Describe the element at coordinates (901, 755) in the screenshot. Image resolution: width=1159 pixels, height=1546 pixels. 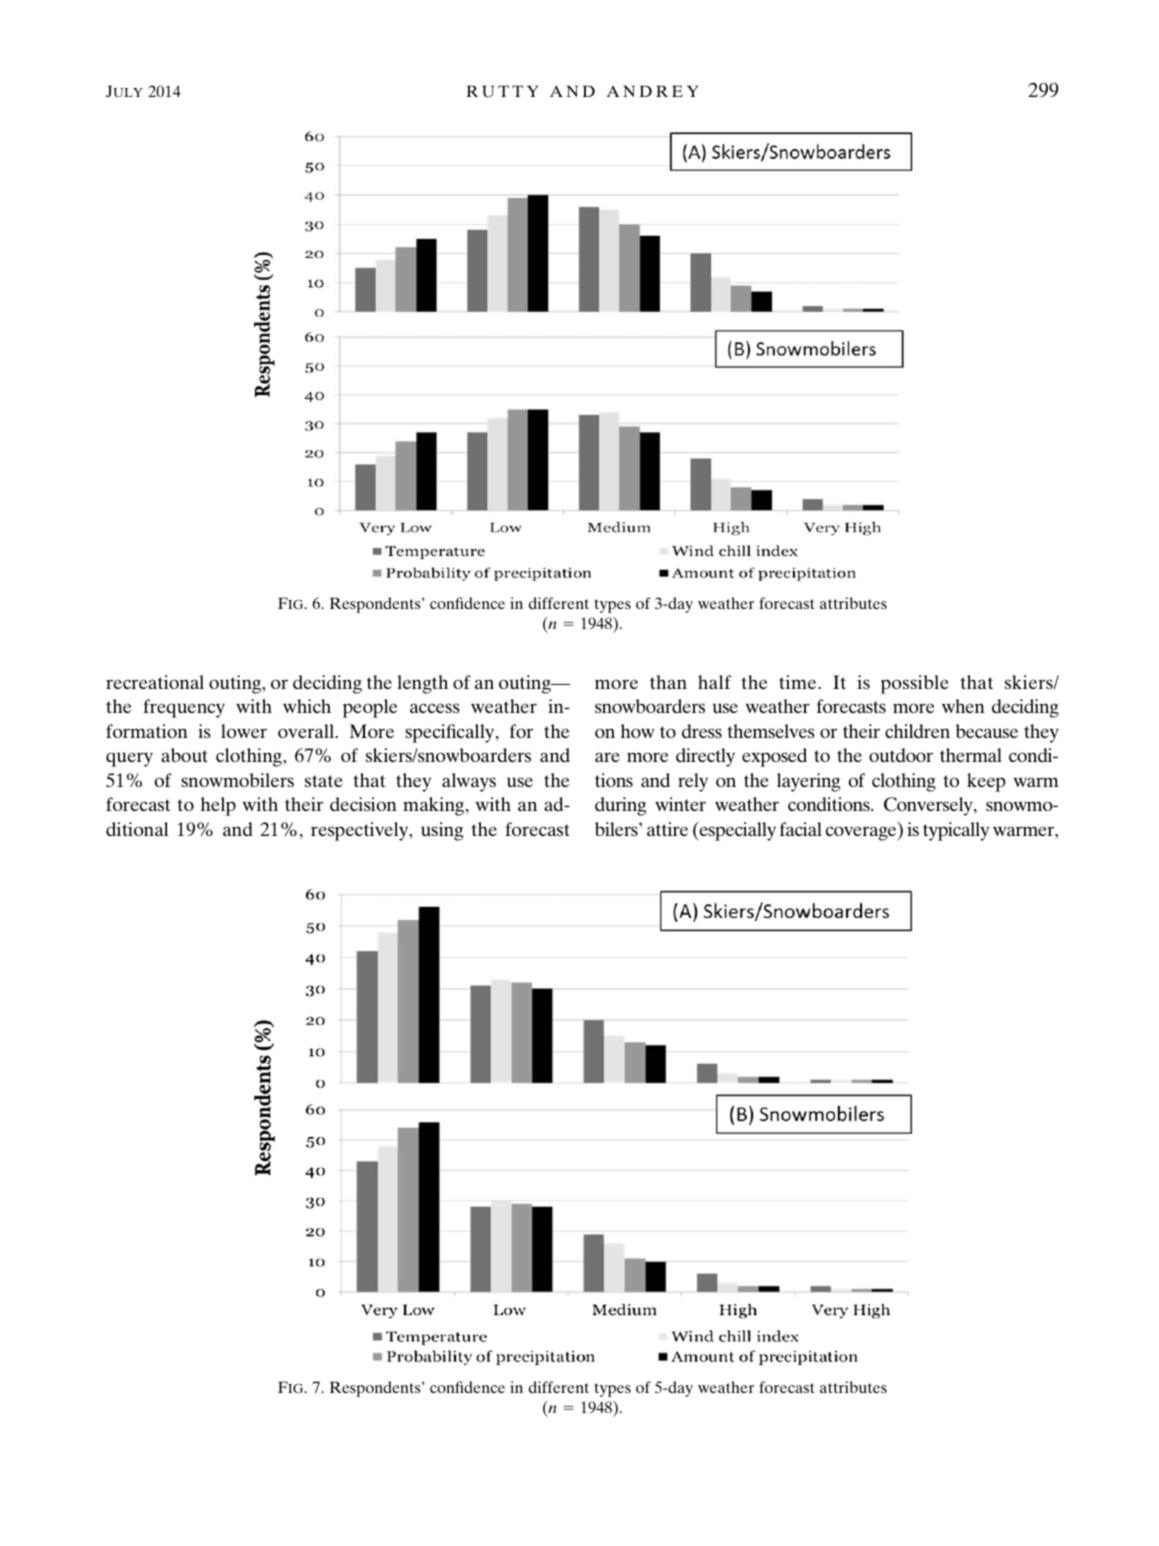
I see `outdoor` at that location.
